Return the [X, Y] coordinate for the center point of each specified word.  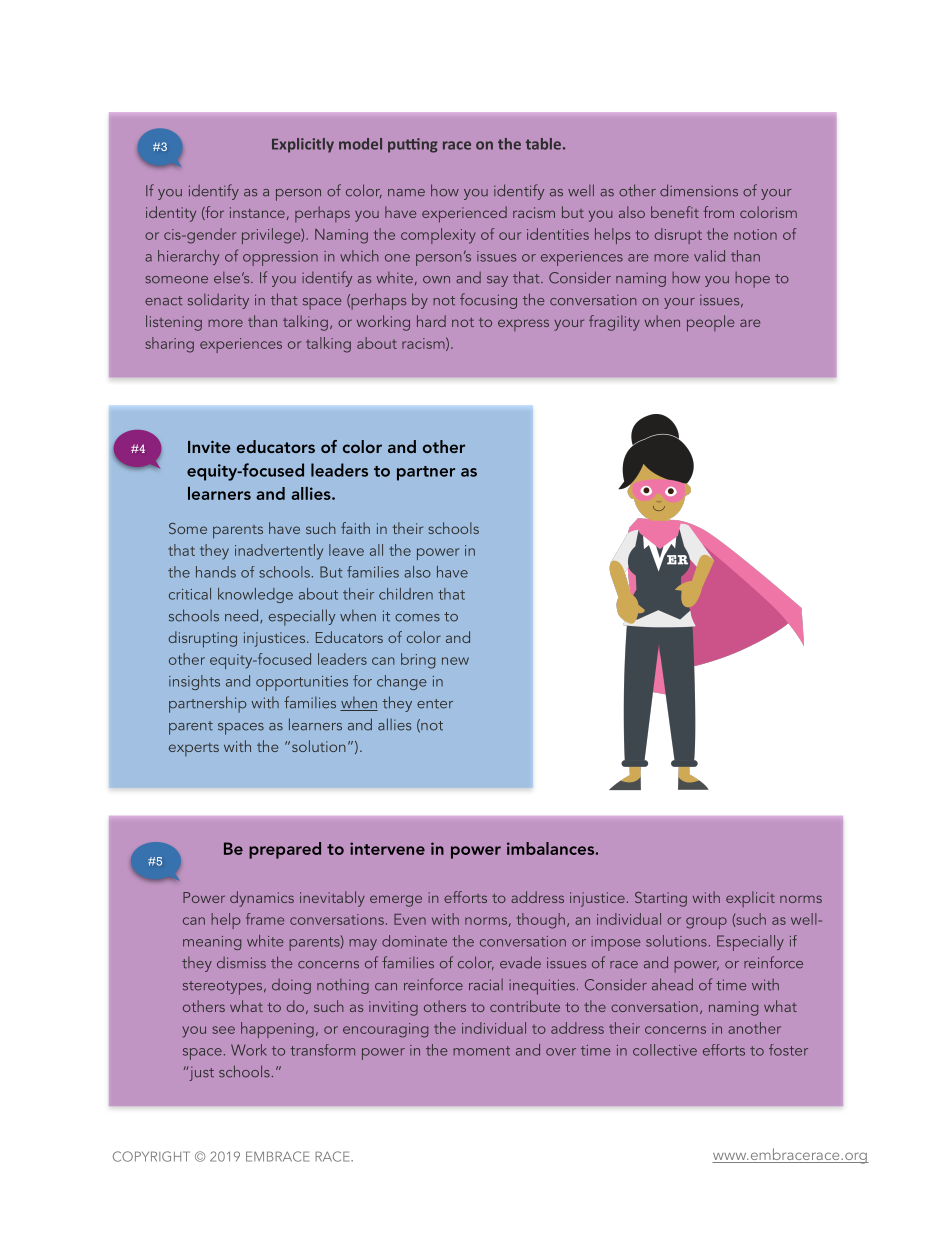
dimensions [699, 190]
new [455, 661]
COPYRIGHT [151, 1156]
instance [257, 212]
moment [481, 1051]
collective [665, 1050]
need [243, 616]
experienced [464, 214]
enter [435, 704]
